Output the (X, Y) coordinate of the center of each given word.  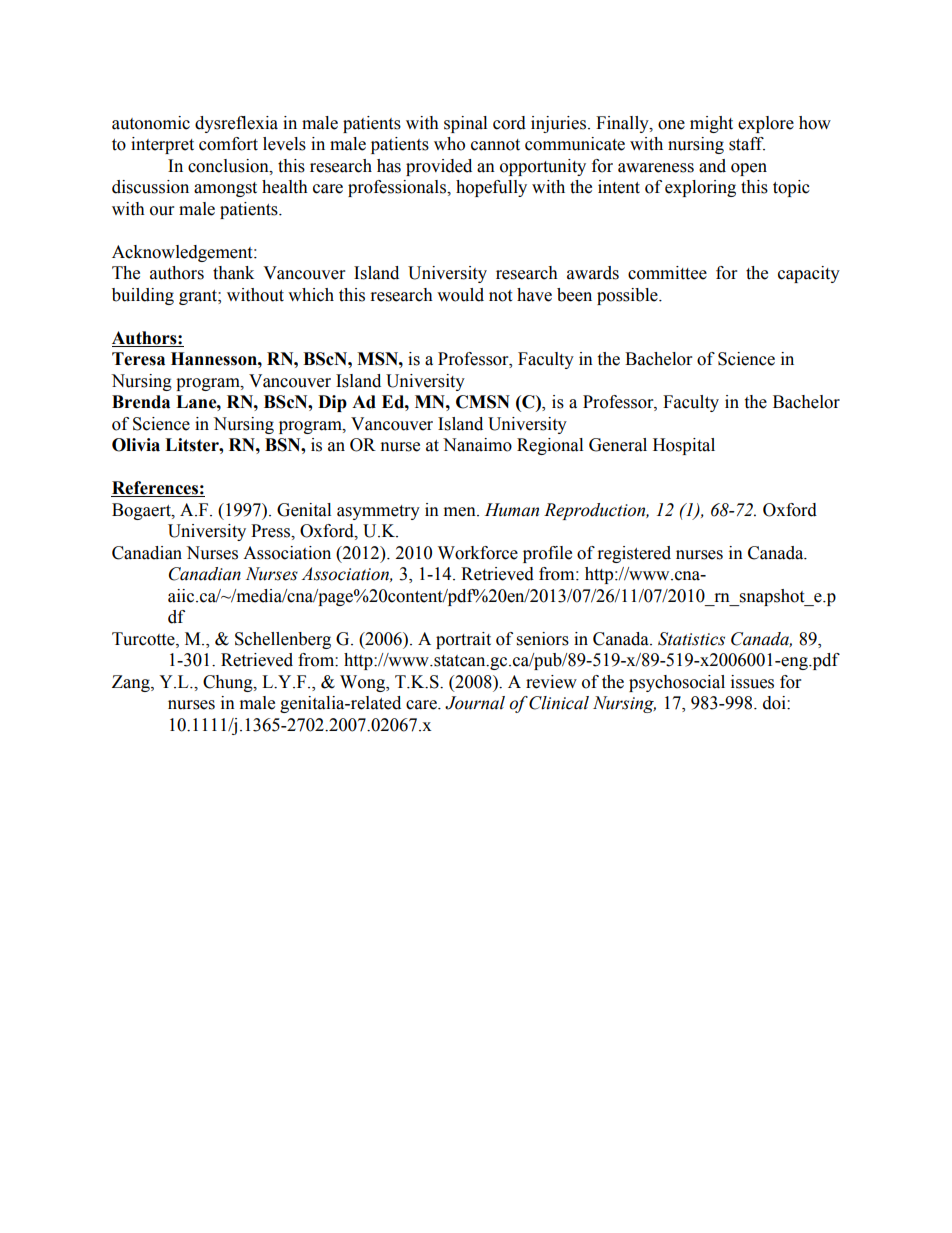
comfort (228, 144)
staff (747, 144)
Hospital (684, 446)
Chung (229, 683)
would (460, 295)
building (143, 296)
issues (752, 682)
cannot (495, 145)
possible (628, 296)
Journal (475, 703)
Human (512, 510)
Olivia (136, 445)
